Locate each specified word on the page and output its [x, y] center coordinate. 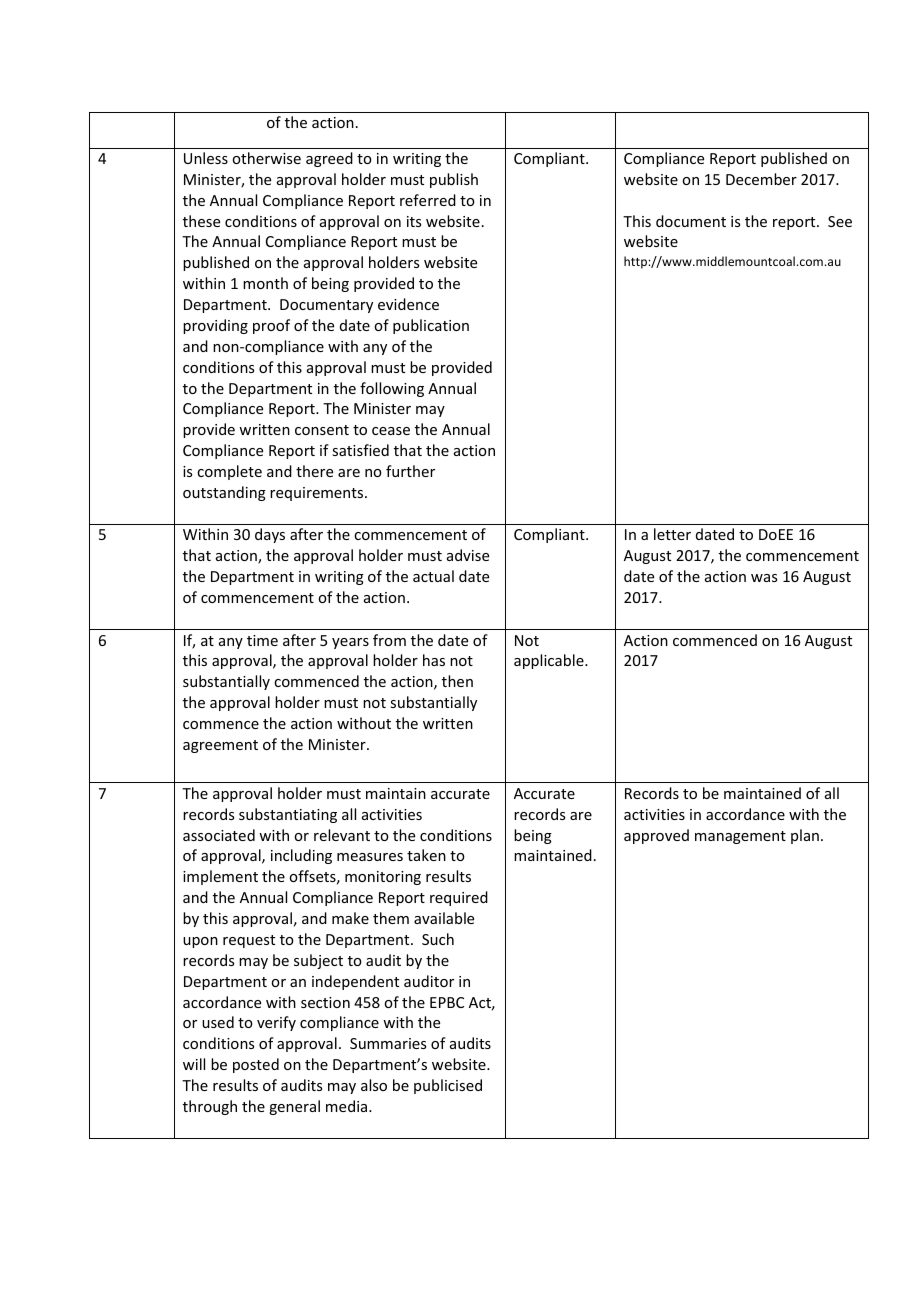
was [764, 578]
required [459, 898]
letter [672, 534]
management [740, 837]
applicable [550, 661]
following [392, 389]
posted [256, 1065]
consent [322, 430]
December [761, 179]
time [262, 640]
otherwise [266, 158]
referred [428, 200]
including [301, 856]
